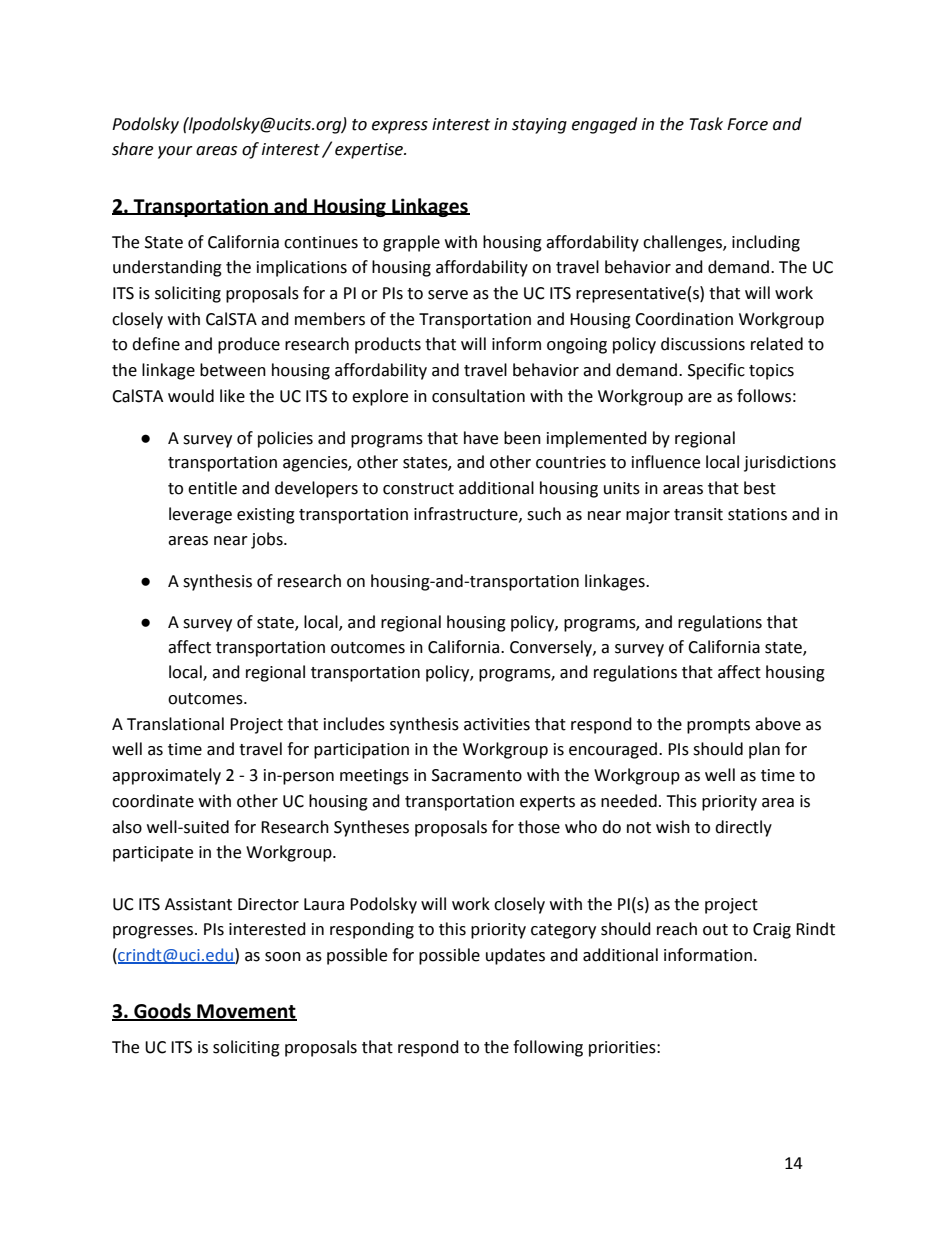  What do you see at coordinates (400, 127) in the screenshot?
I see `express` at bounding box center [400, 127].
